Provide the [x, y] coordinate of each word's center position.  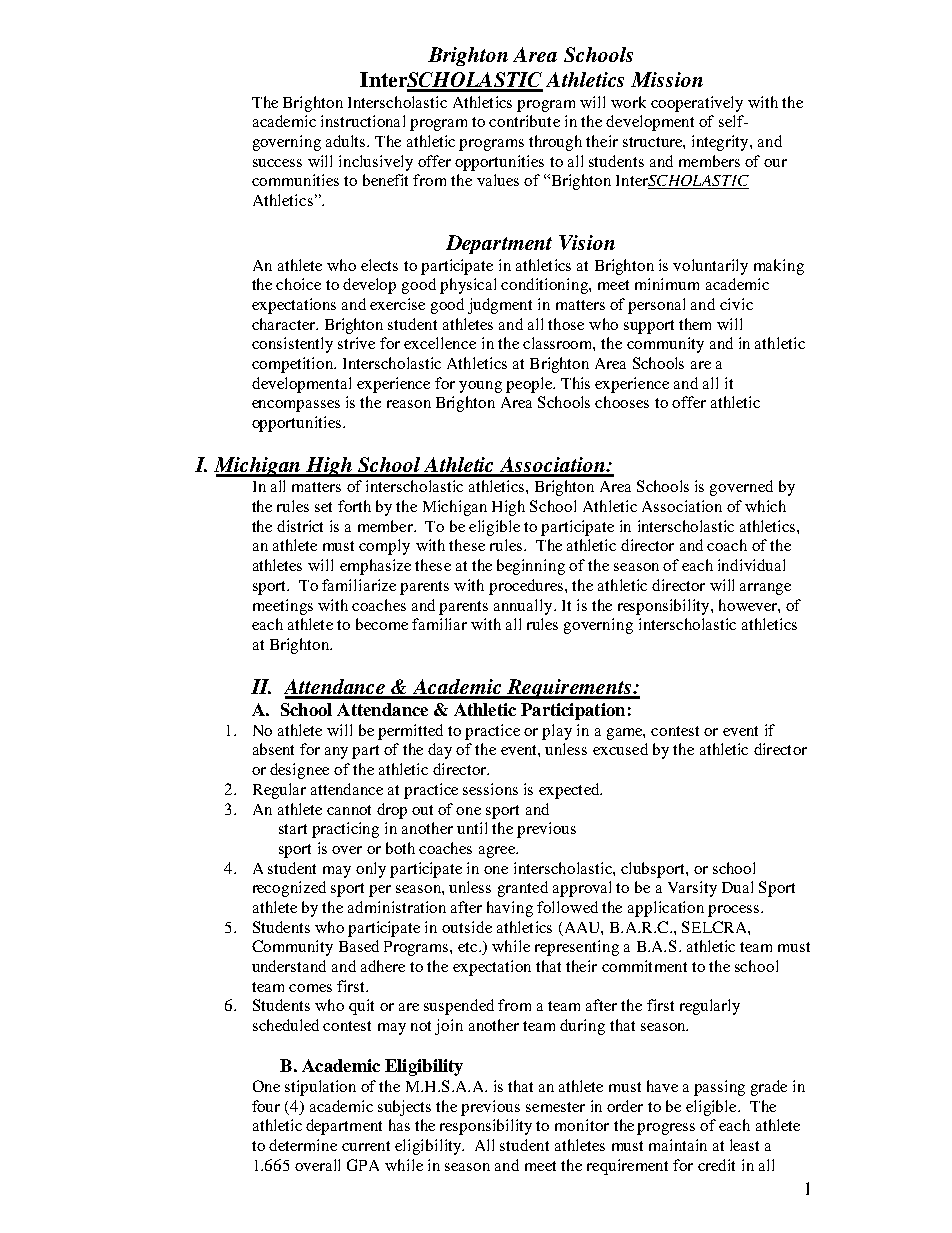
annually [524, 607]
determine [303, 1145]
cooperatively [697, 104]
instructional [363, 121]
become [382, 624]
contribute [524, 121]
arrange [765, 589]
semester [555, 1107]
